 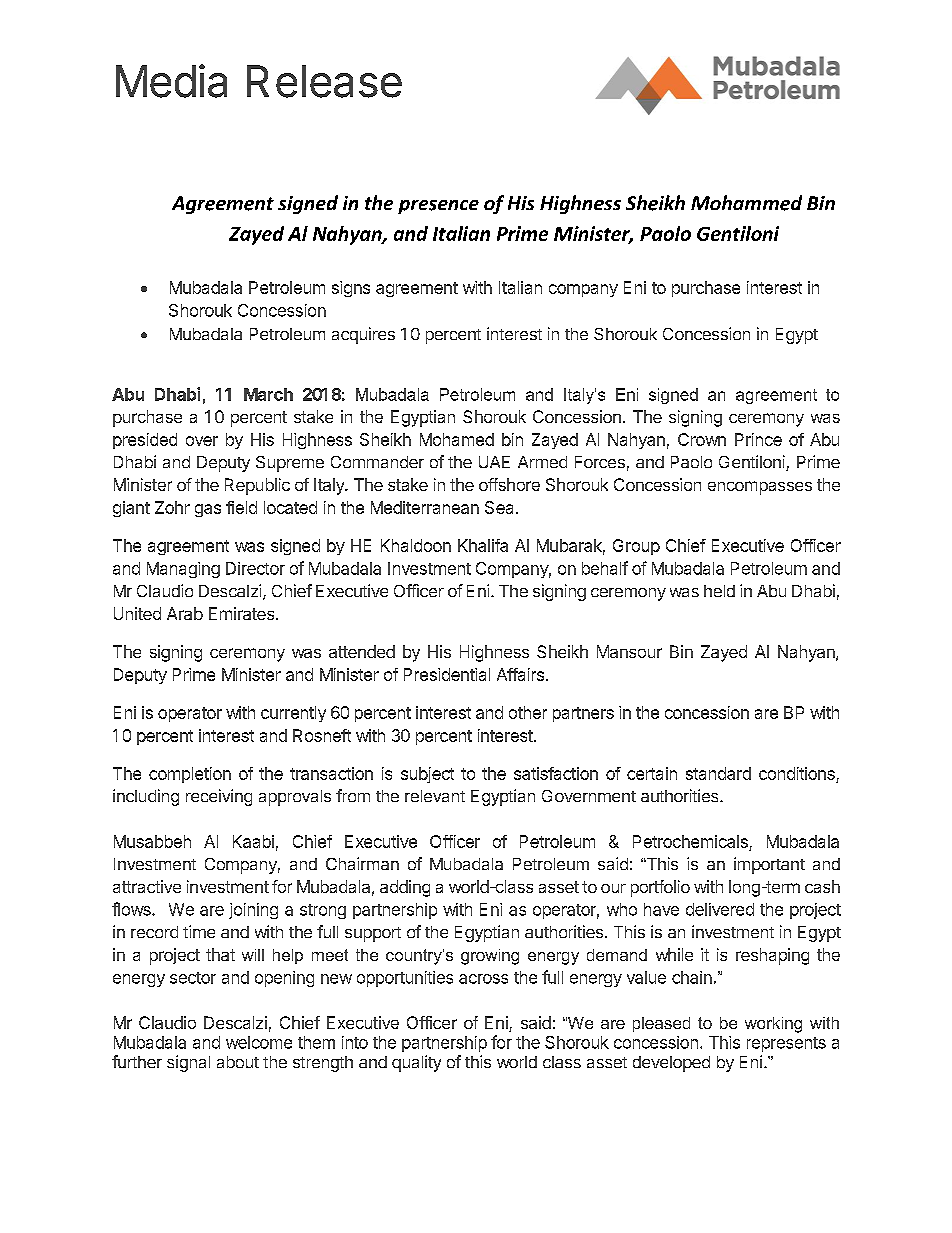 I want to click on other, so click(x=528, y=712).
